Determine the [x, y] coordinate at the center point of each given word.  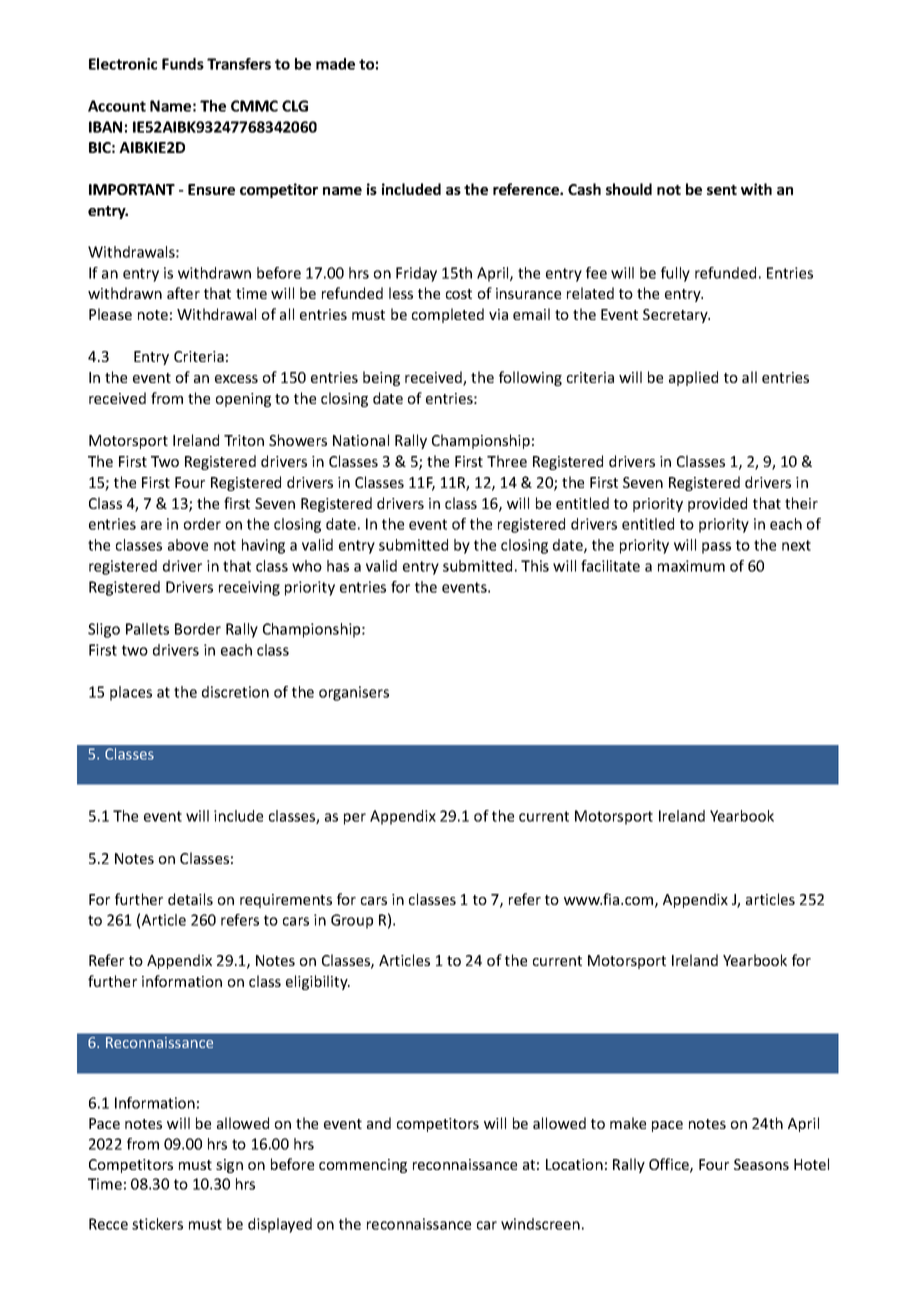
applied [693, 378]
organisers [354, 693]
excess [236, 379]
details [190, 899]
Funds [183, 64]
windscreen [540, 1224]
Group [352, 921]
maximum [691, 566]
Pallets [147, 629]
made [335, 64]
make [628, 1123]
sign [229, 1166]
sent [722, 190]
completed [448, 315]
